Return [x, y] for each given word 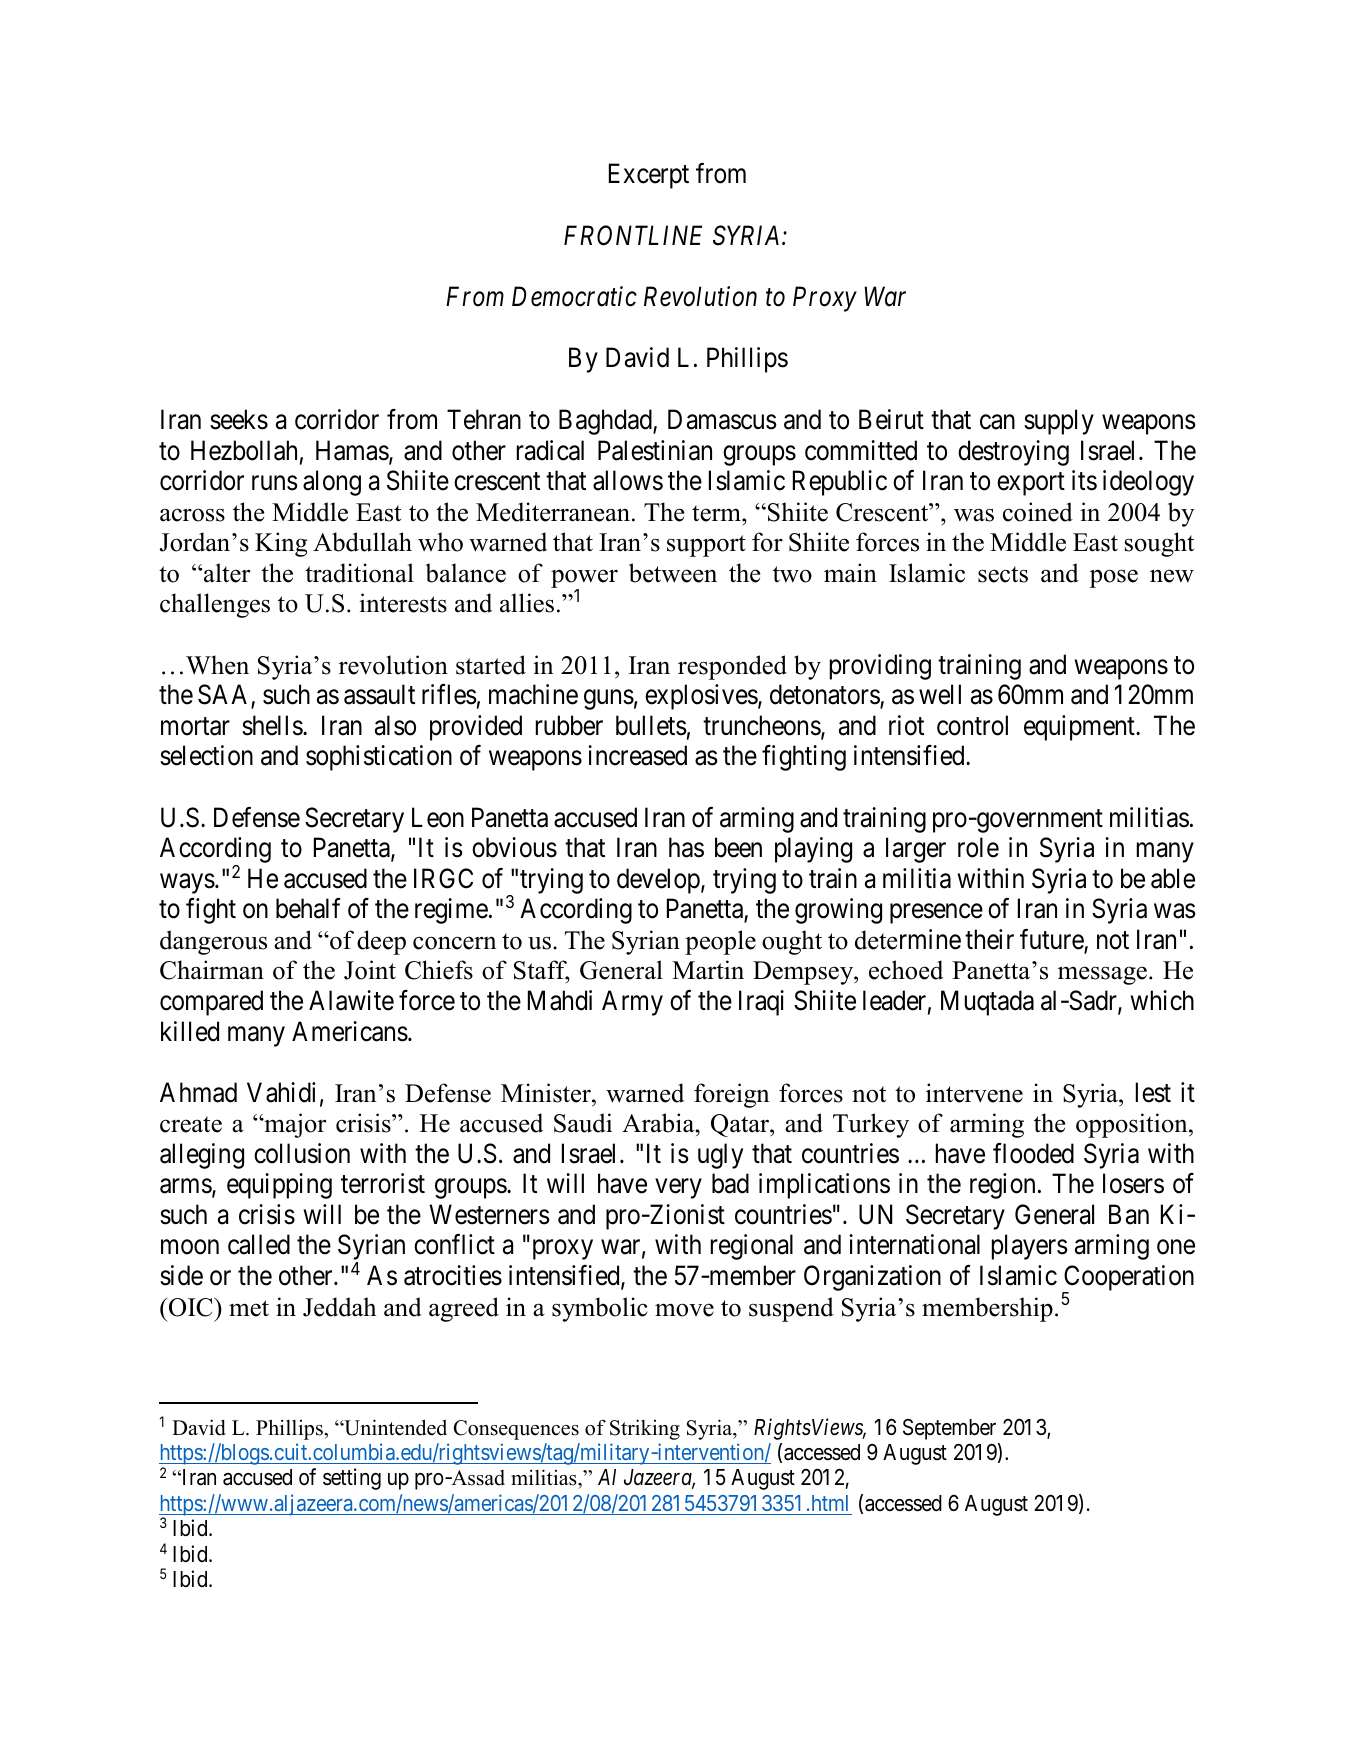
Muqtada [987, 1003]
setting [352, 1479]
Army [632, 1003]
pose [1114, 578]
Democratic [574, 297]
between [673, 573]
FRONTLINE [633, 235]
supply [1059, 422]
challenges [215, 605]
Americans [350, 1031]
